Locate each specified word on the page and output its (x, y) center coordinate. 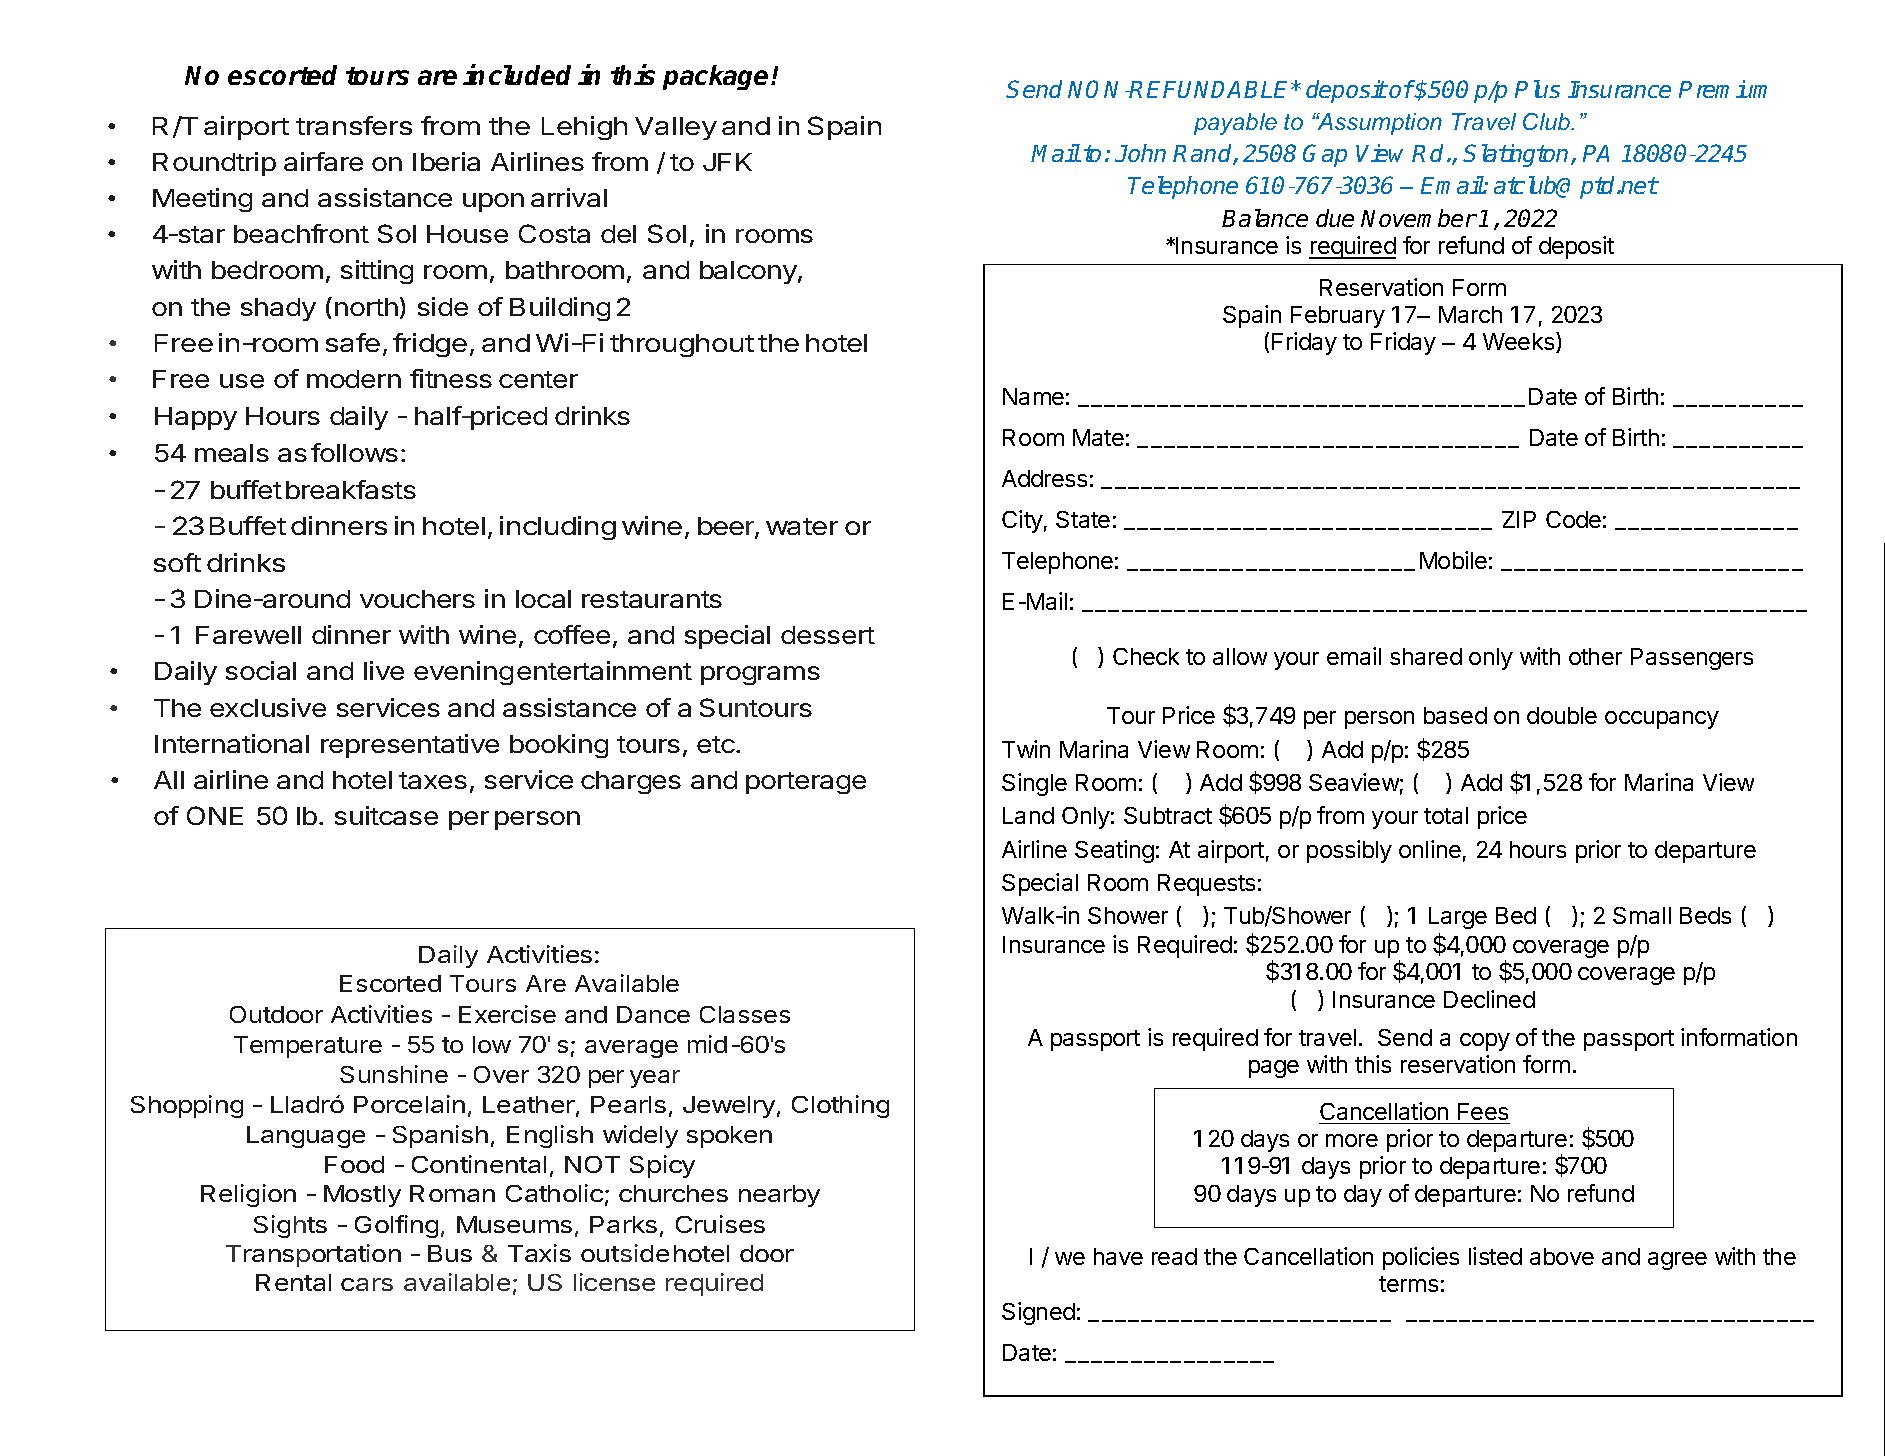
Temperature (308, 1047)
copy (1485, 1042)
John (1140, 153)
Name (1033, 396)
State (1083, 519)
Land (1028, 815)
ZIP (1519, 519)
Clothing (840, 1106)
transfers (354, 125)
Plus (1537, 89)
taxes (433, 780)
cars (367, 1284)
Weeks (1520, 342)
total (1446, 815)
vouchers (417, 599)
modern (354, 379)
